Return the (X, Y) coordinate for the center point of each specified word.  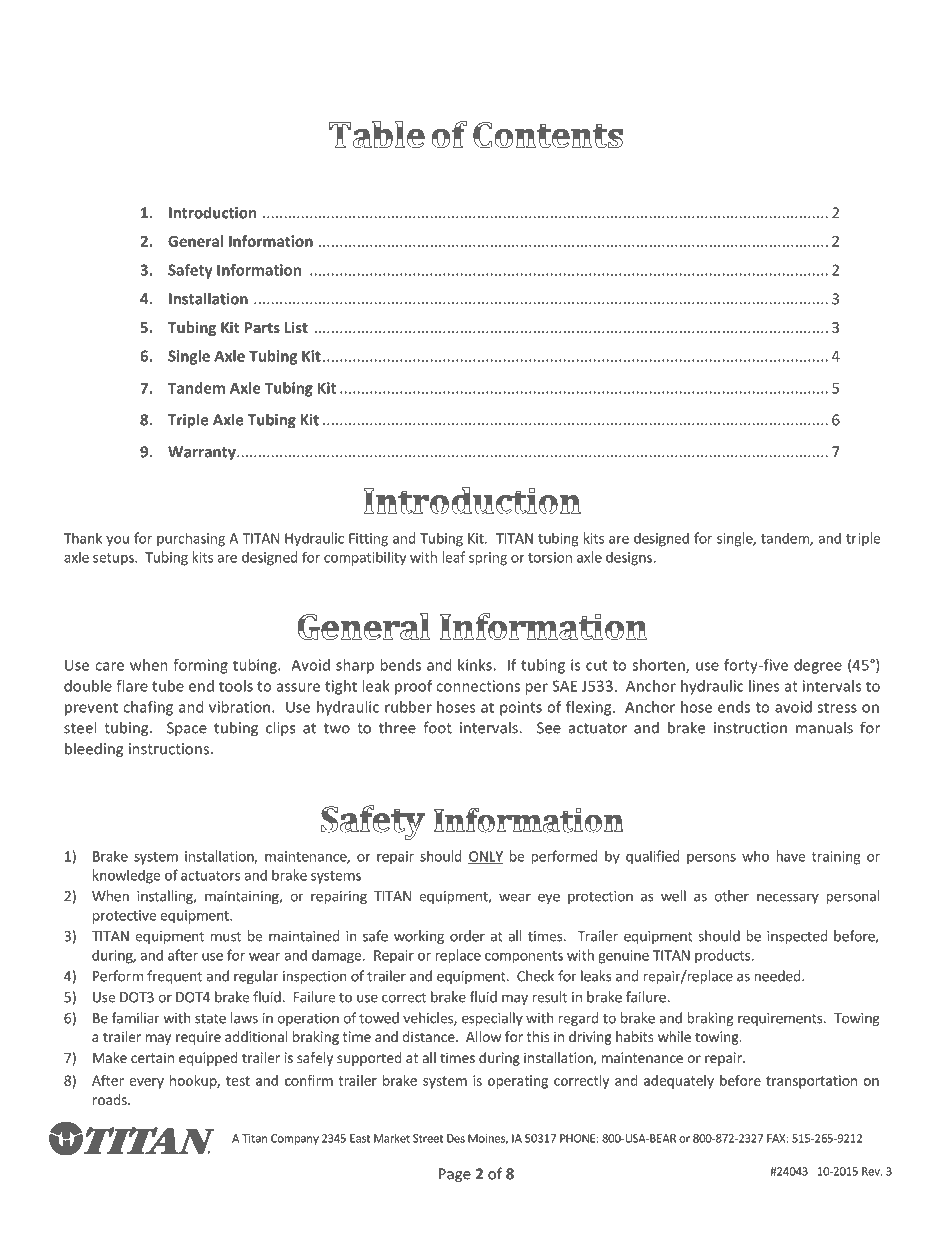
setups (114, 559)
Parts (262, 327)
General (195, 241)
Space (187, 729)
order (467, 936)
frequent (174, 977)
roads (111, 1099)
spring (488, 559)
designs (630, 558)
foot (437, 727)
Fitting (368, 540)
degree (818, 666)
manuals (824, 727)
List (296, 327)
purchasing (191, 540)
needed (777, 976)
